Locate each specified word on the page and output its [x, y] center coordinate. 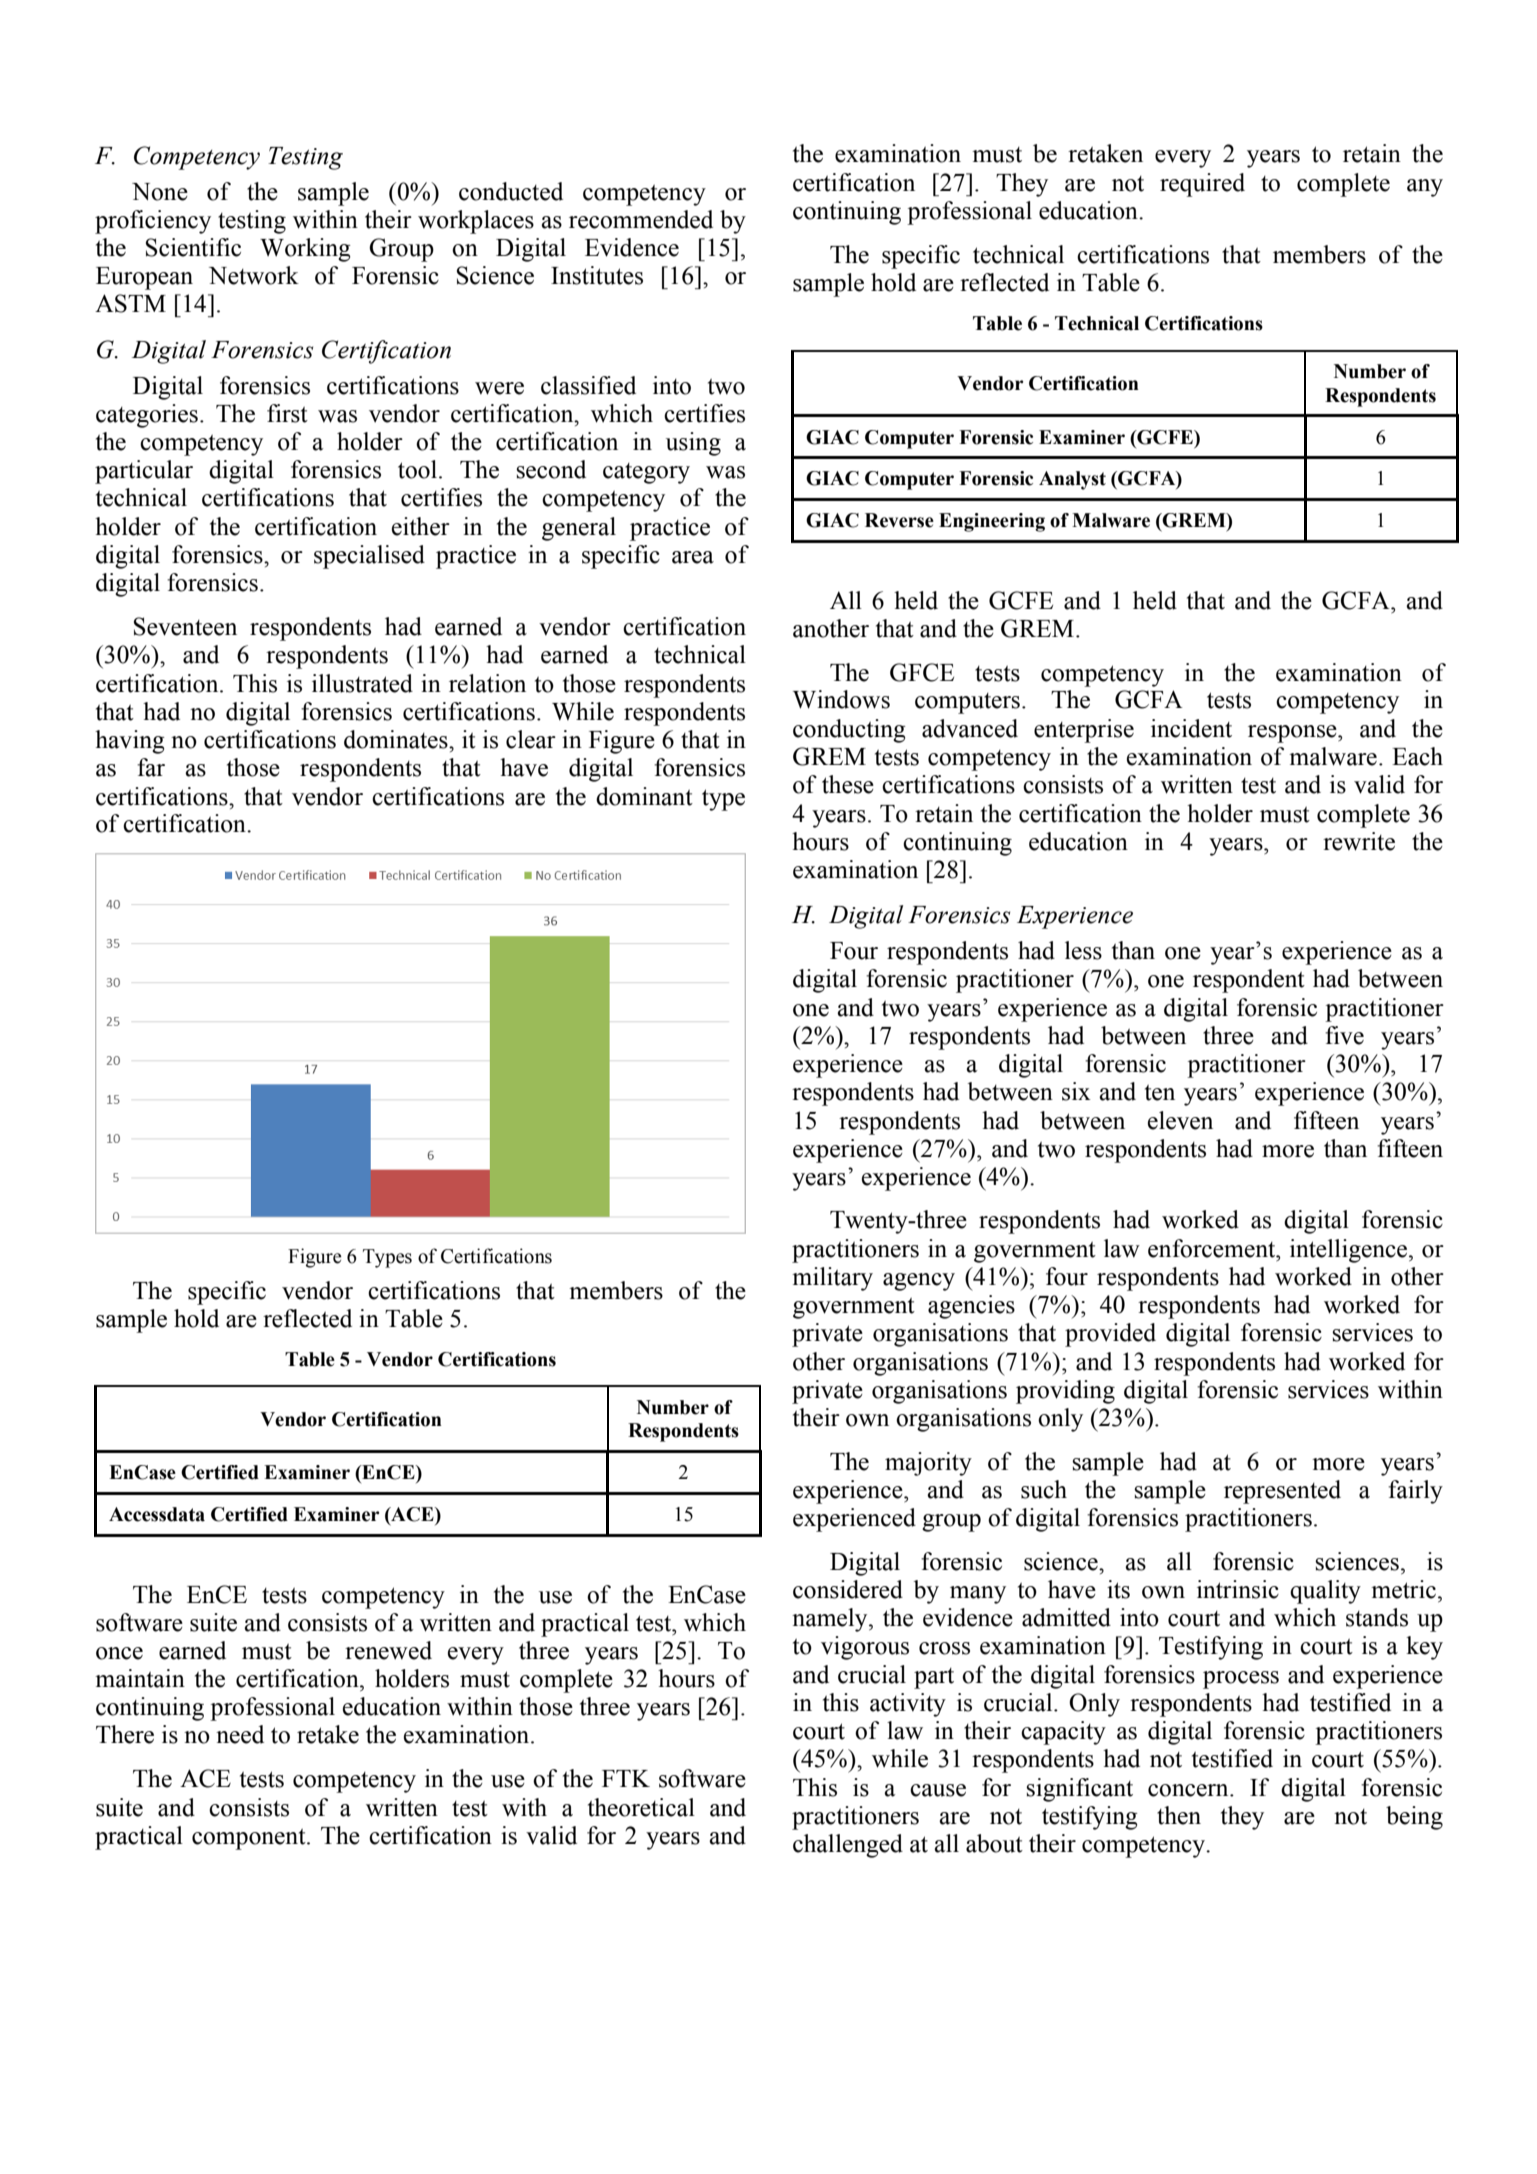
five [1344, 1035]
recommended [641, 219]
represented [1282, 1492]
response [1293, 734]
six [1076, 1091]
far [151, 767]
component [250, 1839]
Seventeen [185, 626]
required [1202, 185]
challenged [848, 1846]
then [1179, 1815]
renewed [388, 1650]
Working [305, 250]
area [693, 557]
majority [928, 1464]
